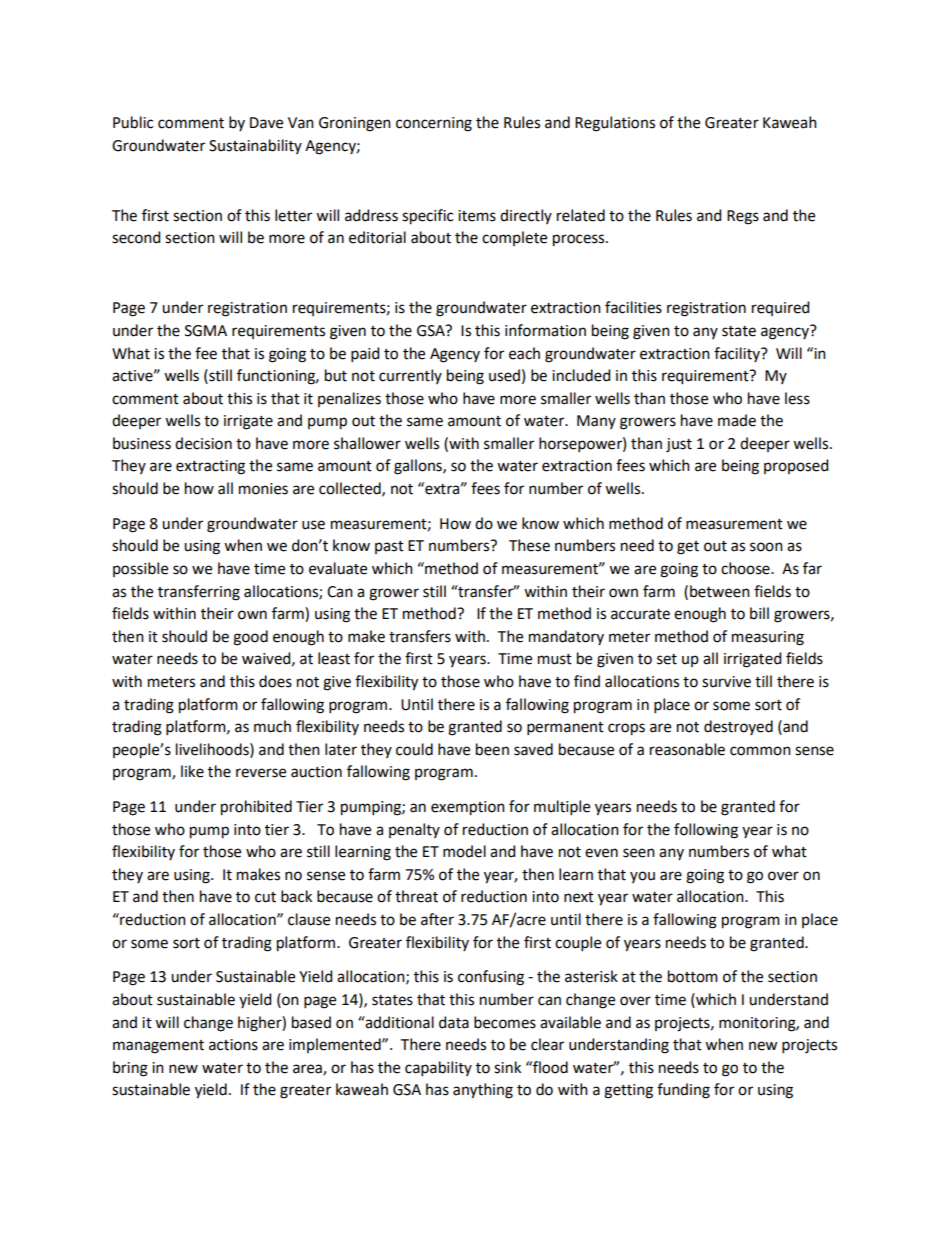 The image size is (952, 1233). Describe the element at coordinates (743, 217) in the screenshot. I see `Regs` at that location.
